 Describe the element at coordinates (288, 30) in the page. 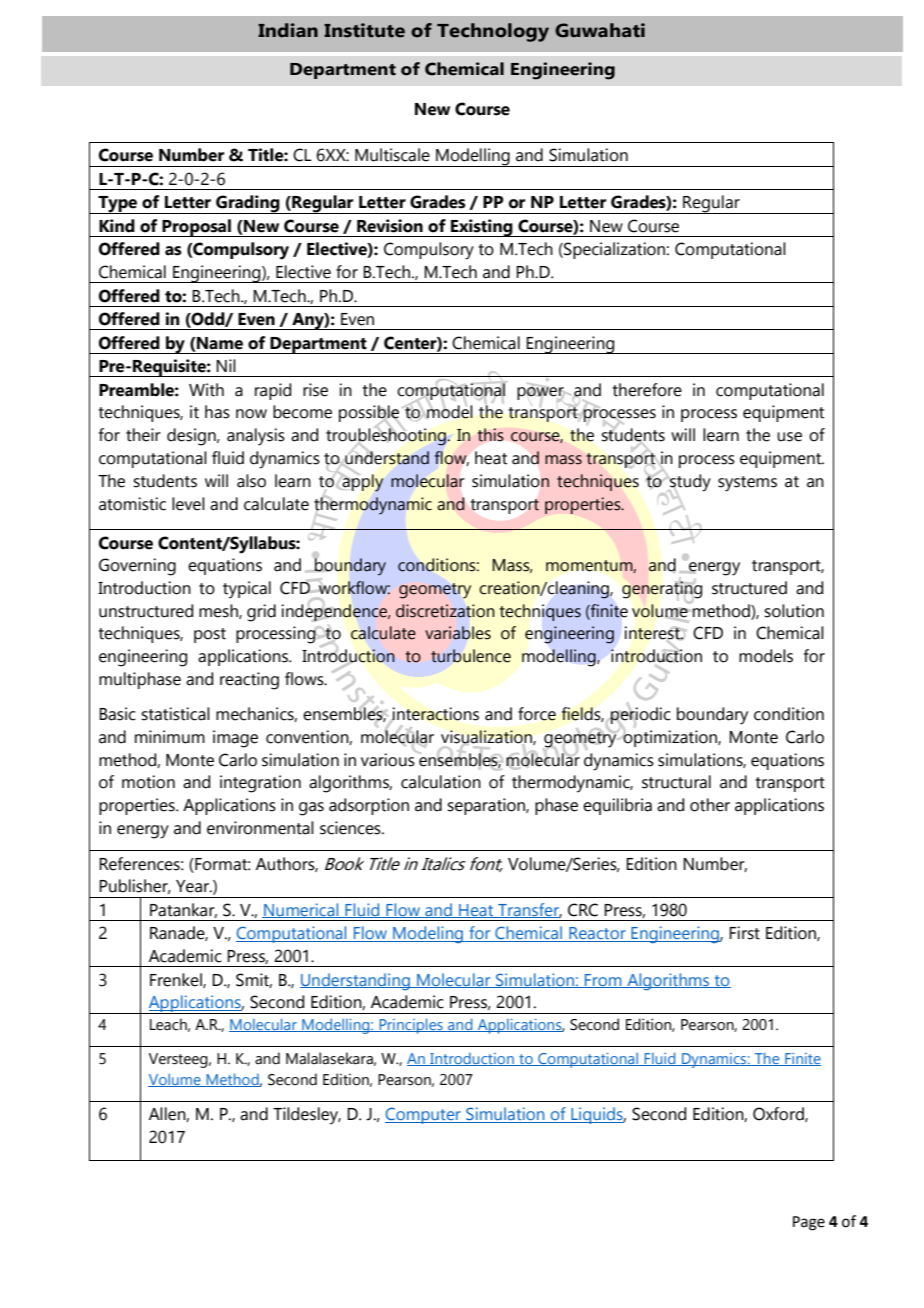

I see `Indian` at that location.
